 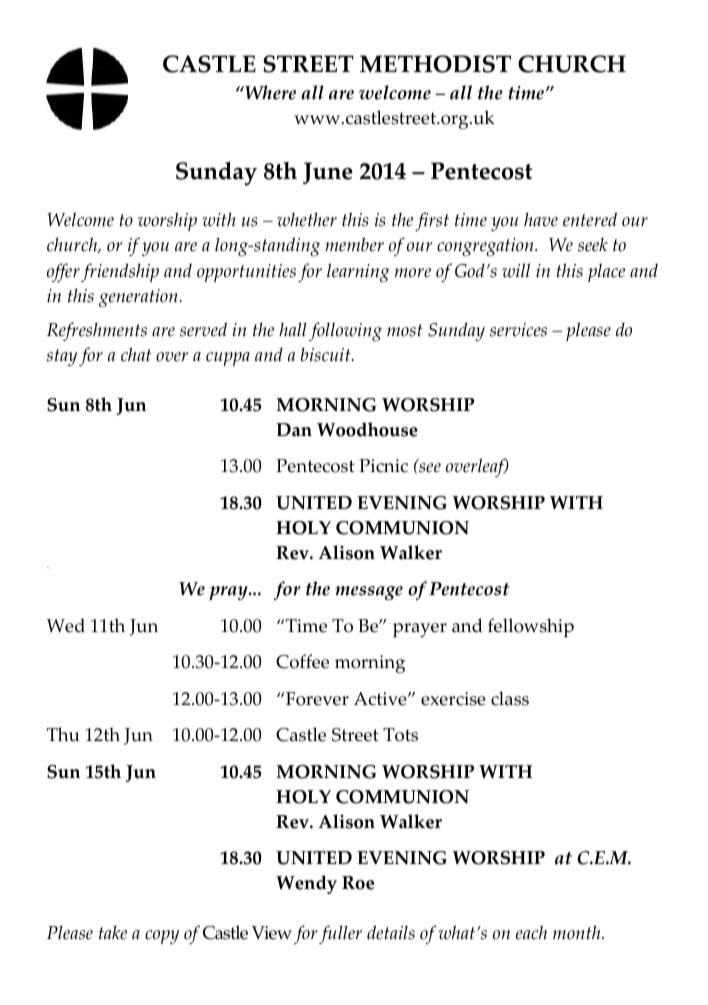 I want to click on Coffee, so click(x=302, y=661).
